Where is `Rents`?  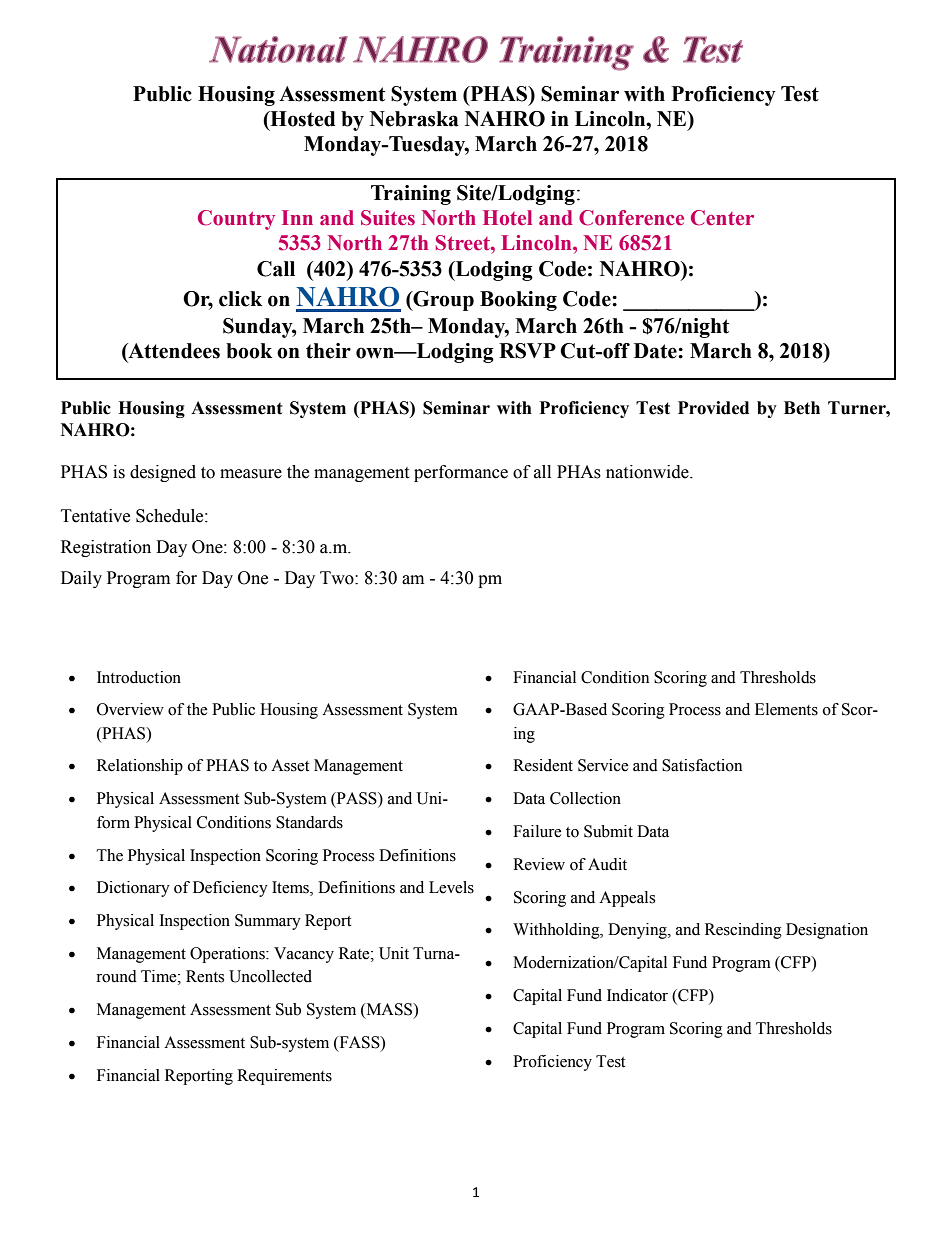
Rents is located at coordinates (205, 976).
